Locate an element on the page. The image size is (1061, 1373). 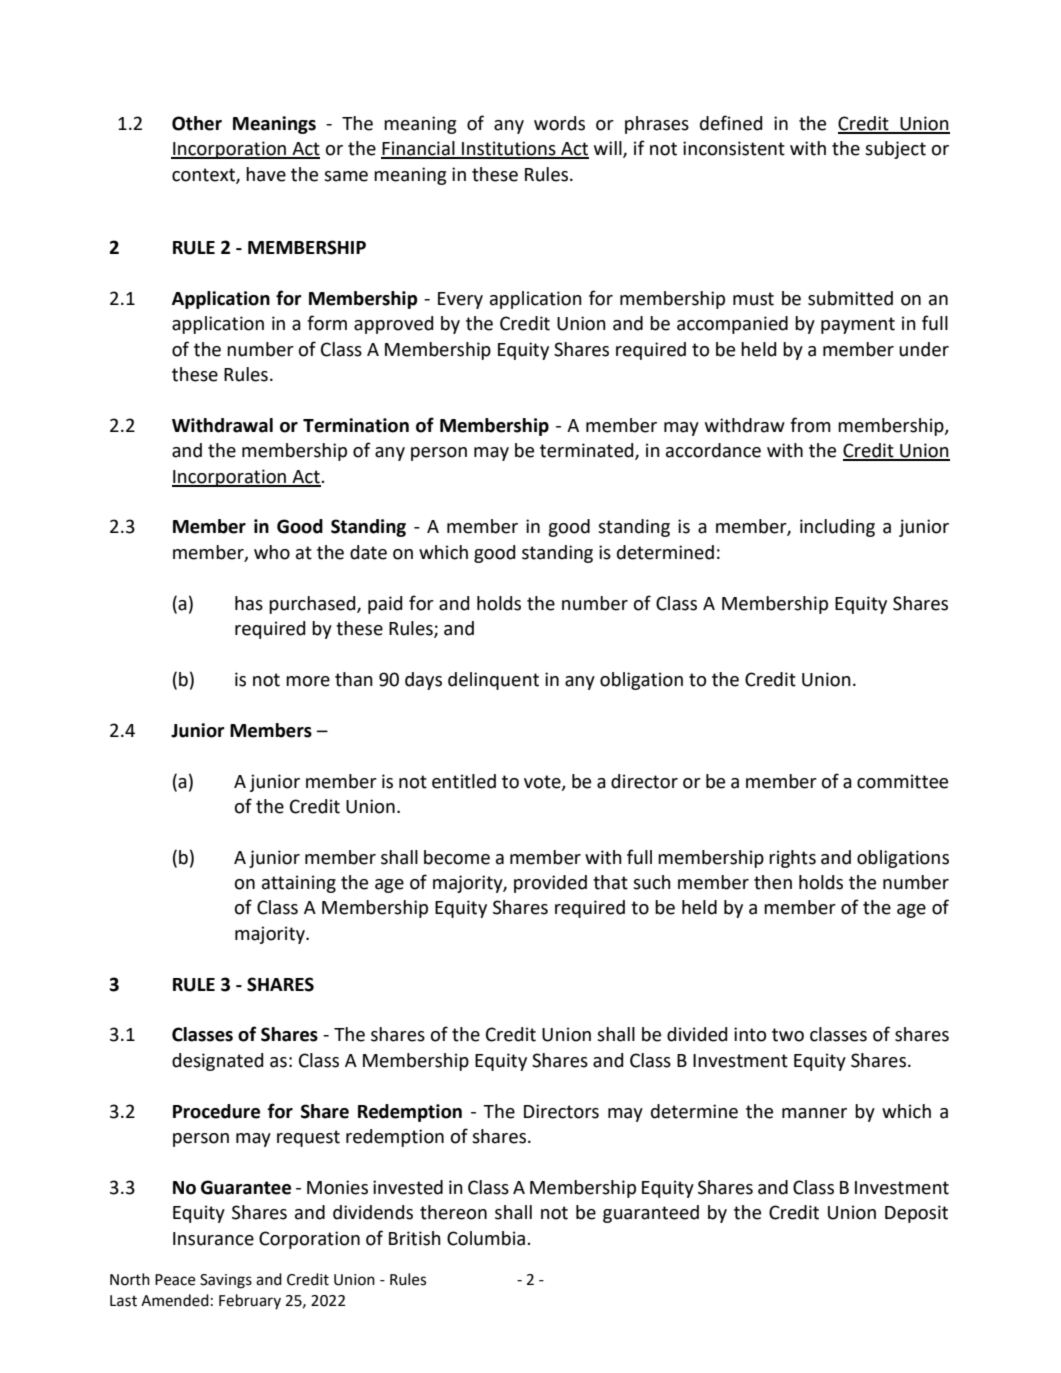
more is located at coordinates (308, 681).
